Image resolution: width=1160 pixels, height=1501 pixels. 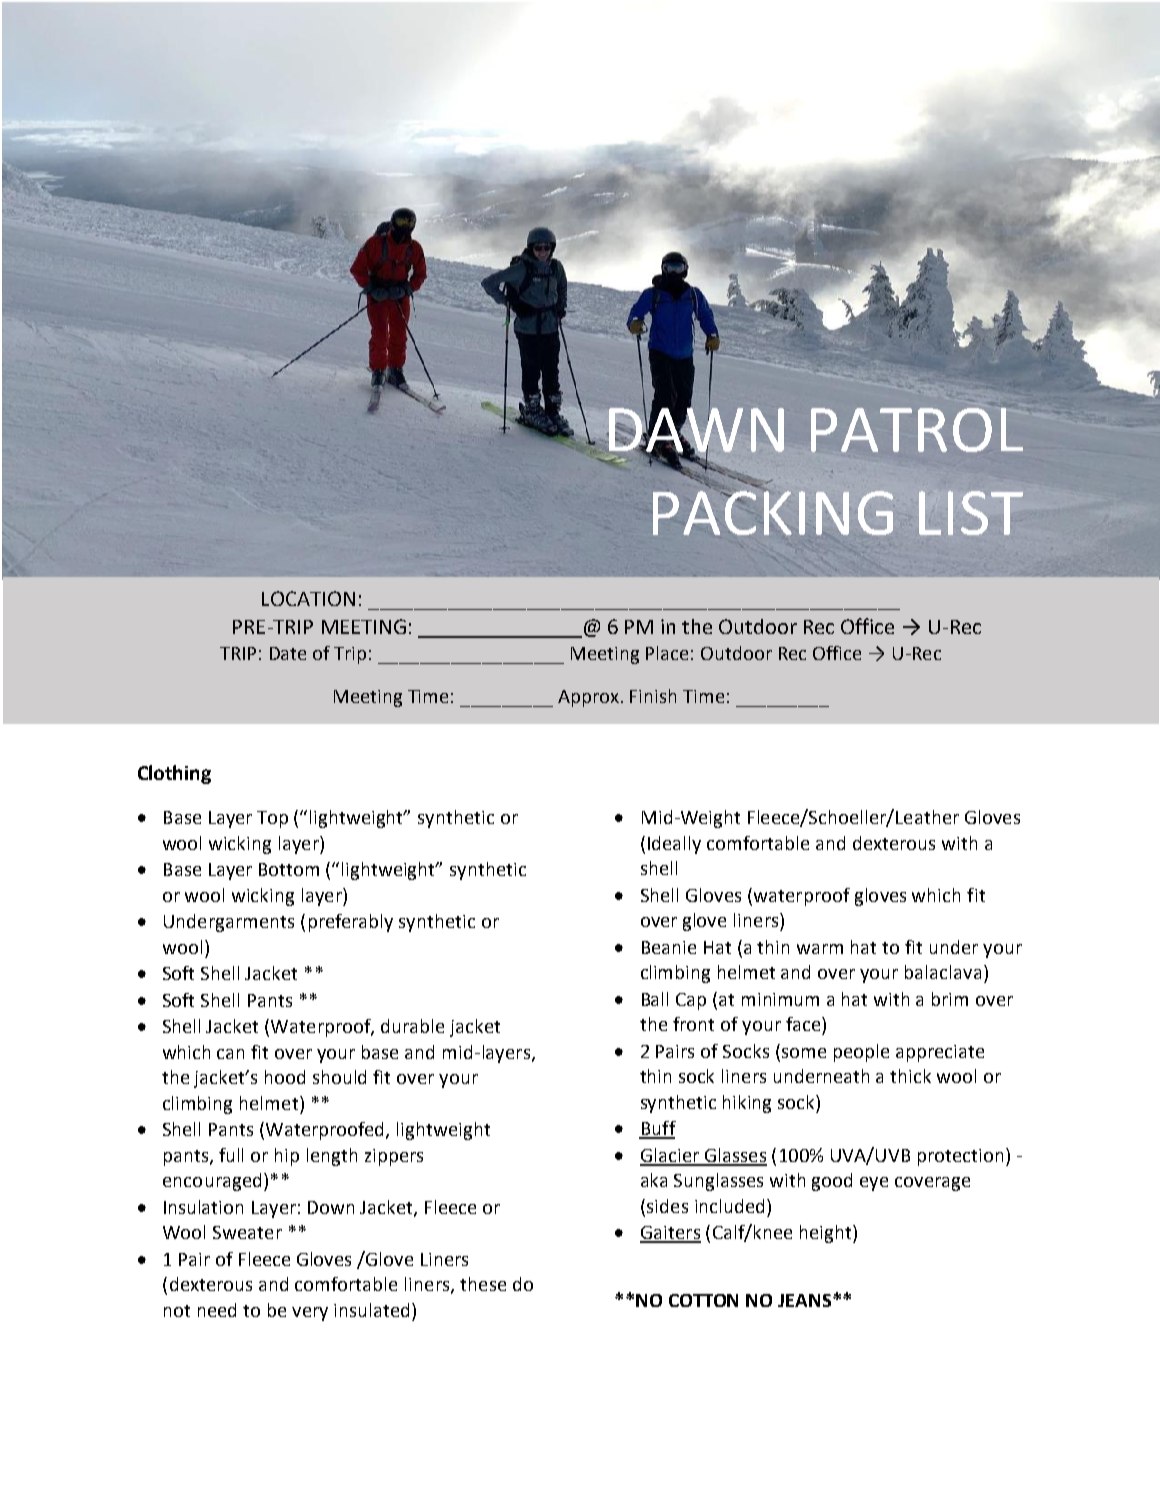 I want to click on PACKING, so click(x=773, y=513).
